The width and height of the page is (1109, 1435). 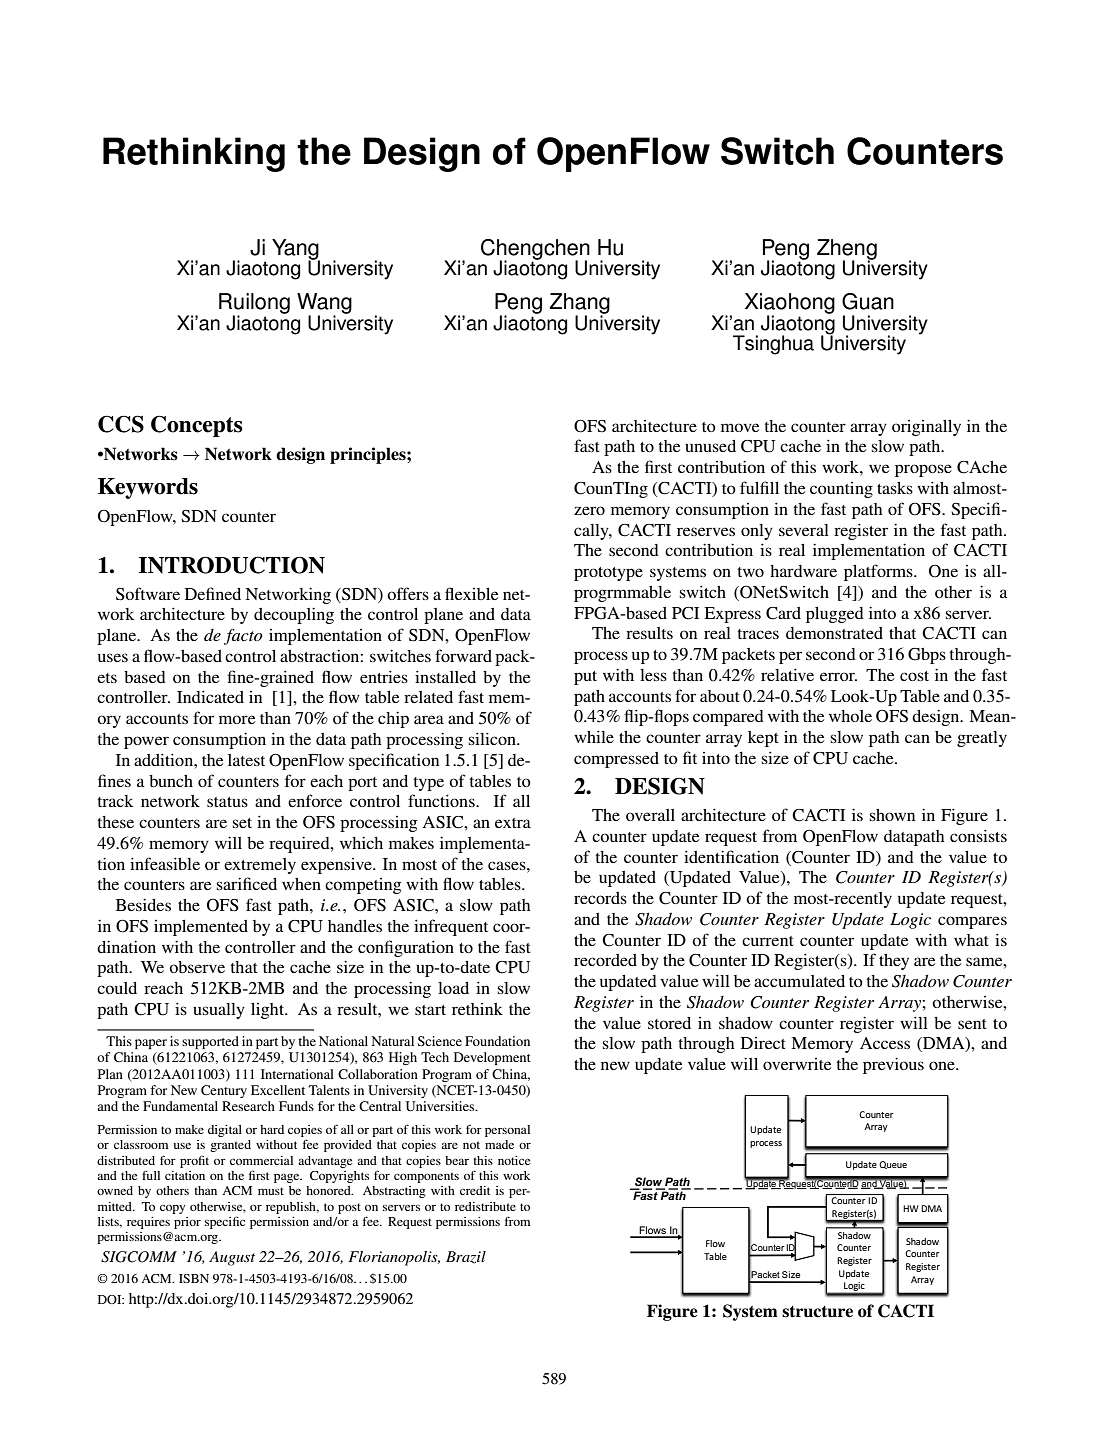 I want to click on ISBN, so click(x=194, y=1278).
